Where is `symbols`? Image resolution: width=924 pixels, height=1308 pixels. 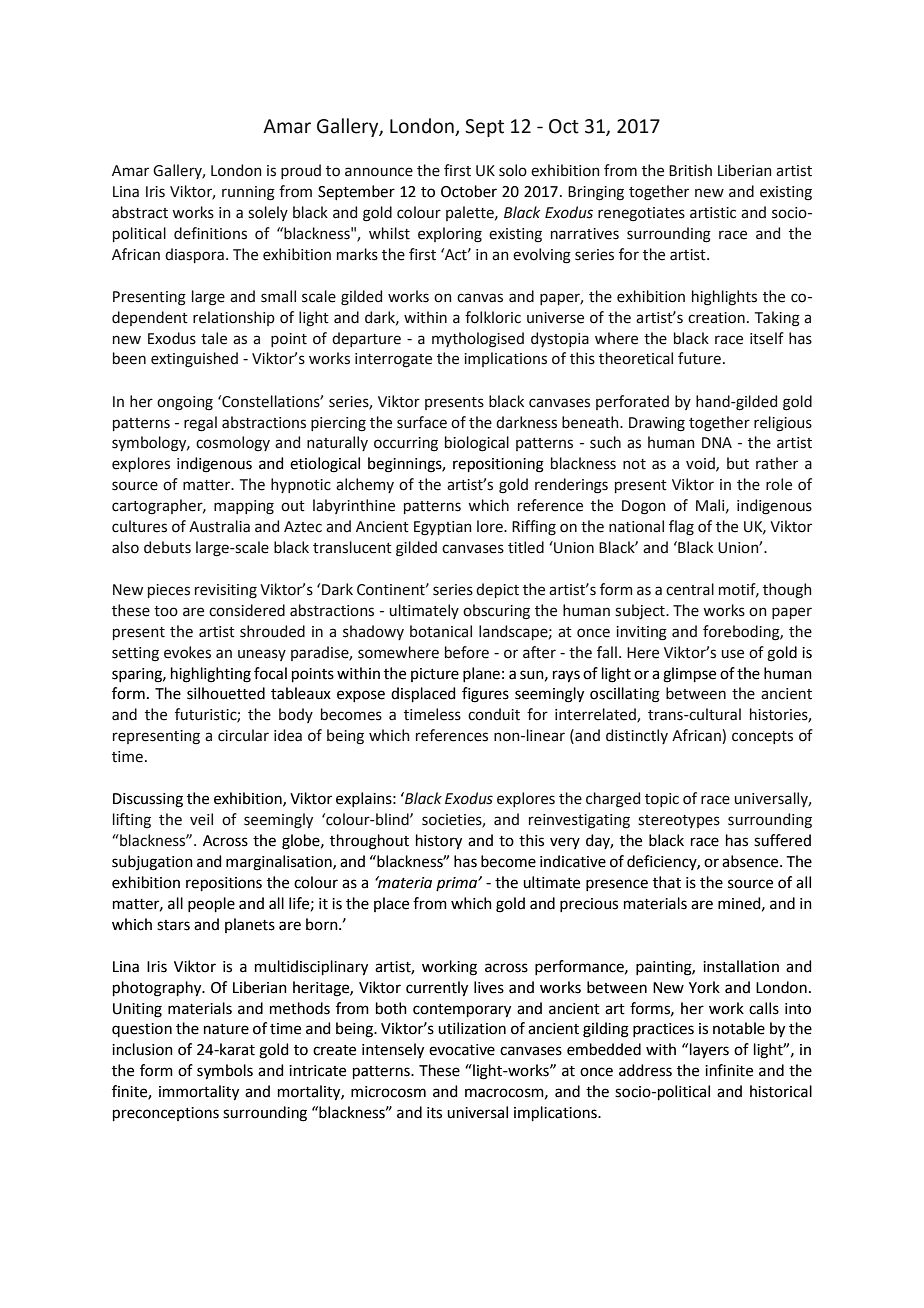 symbols is located at coordinates (225, 1072).
